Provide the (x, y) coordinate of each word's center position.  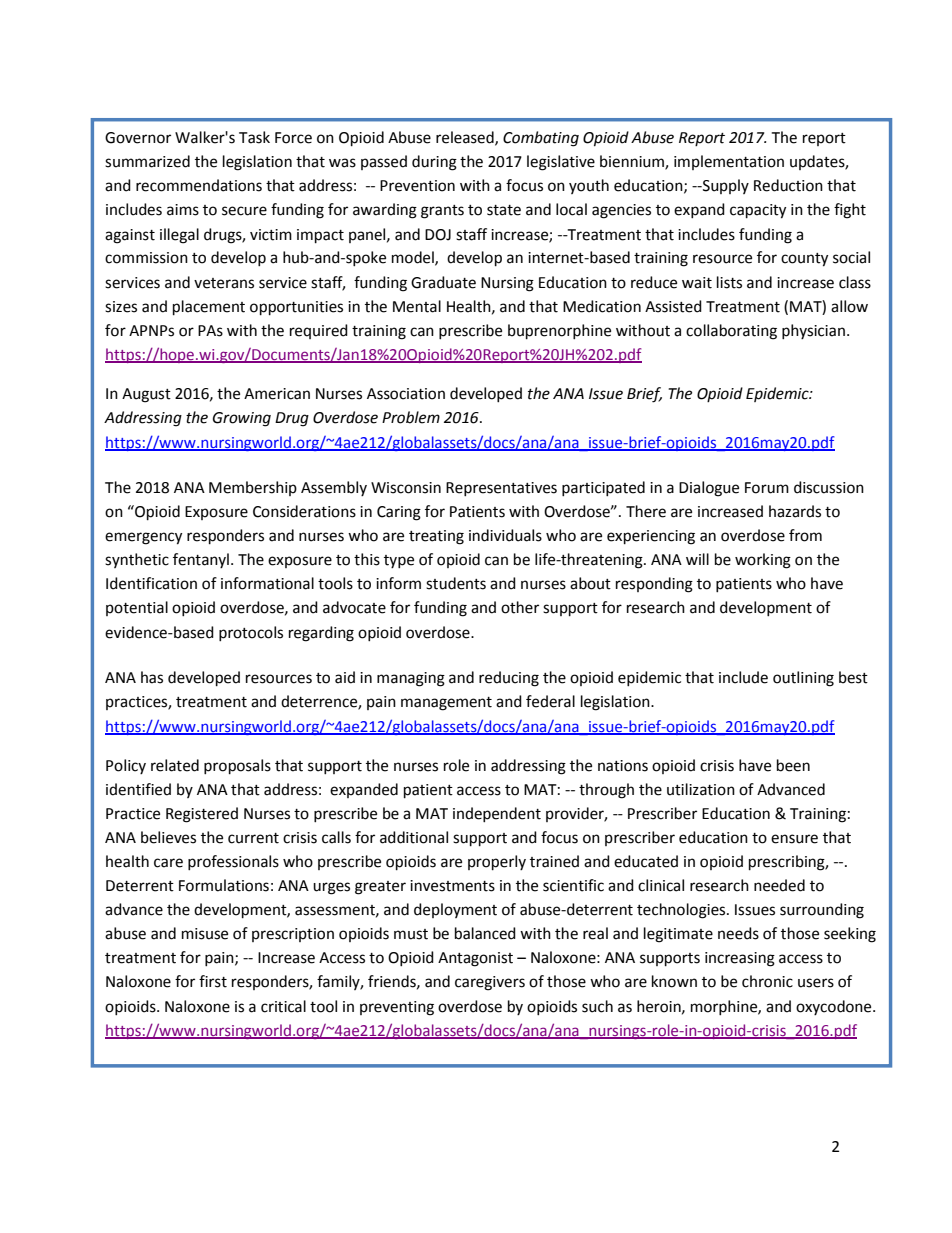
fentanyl (201, 560)
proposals (237, 767)
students (456, 583)
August (146, 395)
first (213, 981)
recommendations (199, 185)
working (763, 561)
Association (406, 394)
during (434, 163)
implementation (729, 162)
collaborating (731, 332)
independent (497, 814)
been (793, 765)
